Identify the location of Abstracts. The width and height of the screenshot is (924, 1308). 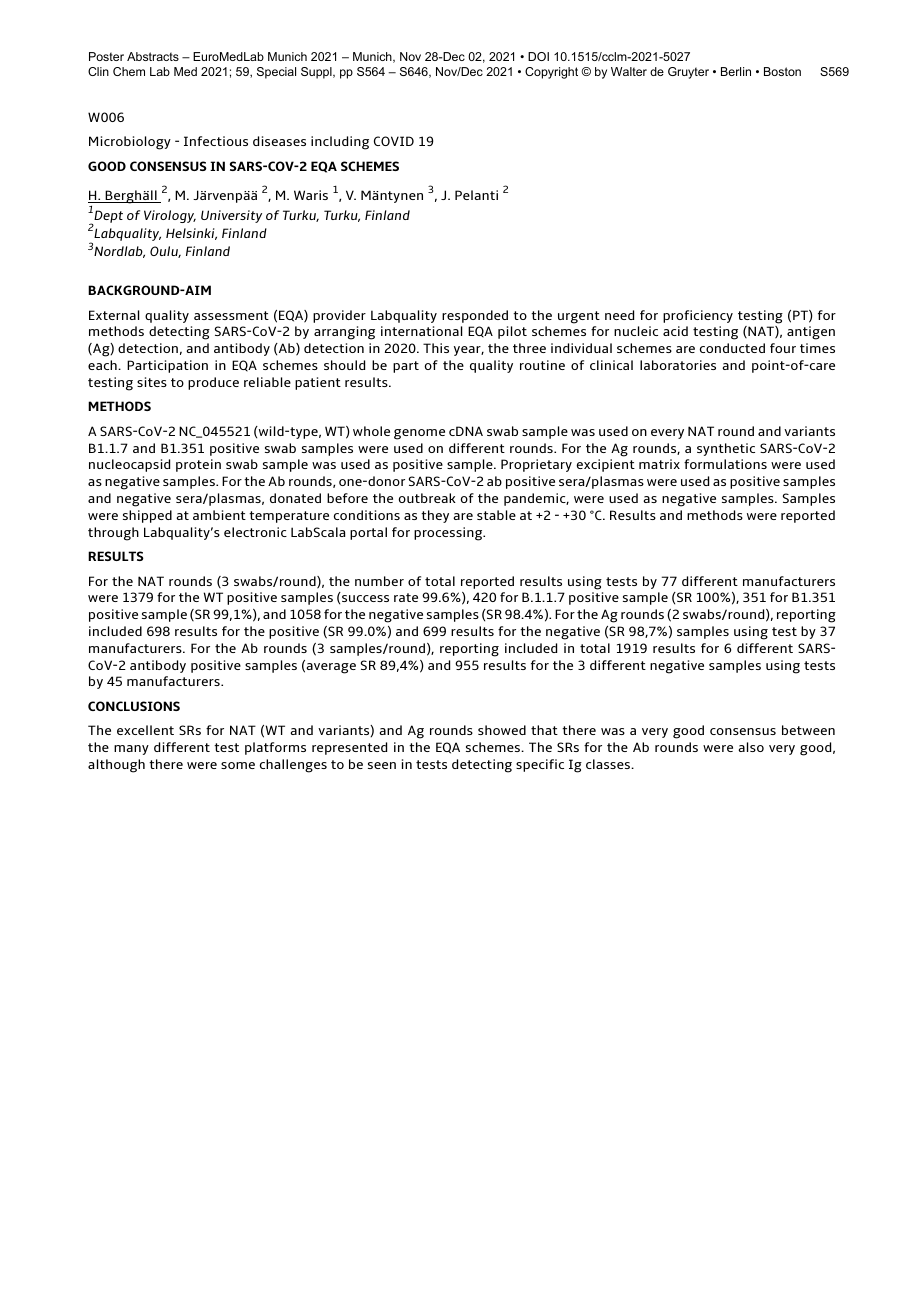
(153, 56).
